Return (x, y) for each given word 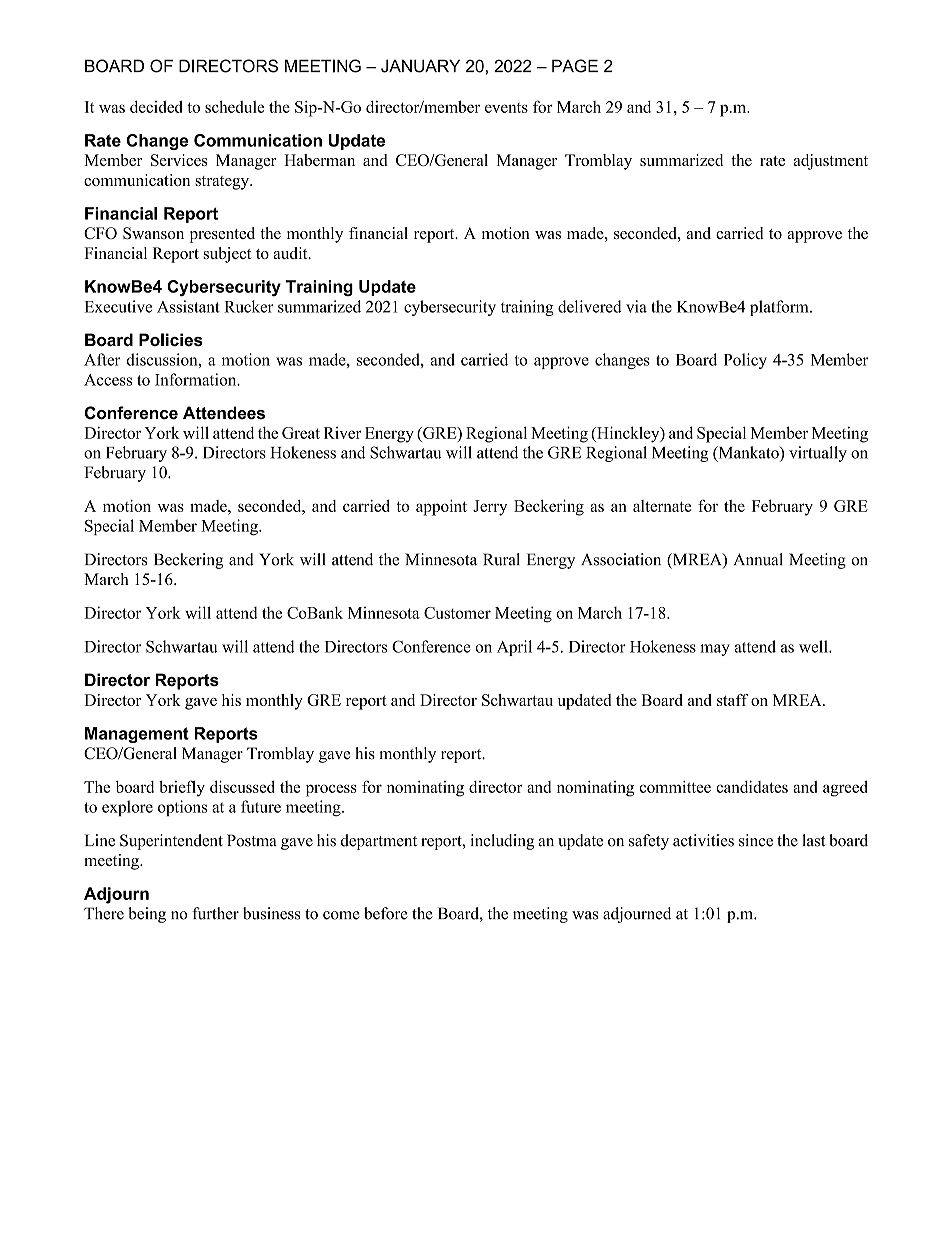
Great (301, 433)
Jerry (490, 508)
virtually (818, 454)
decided (156, 107)
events (506, 108)
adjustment (831, 162)
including (502, 842)
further (215, 913)
